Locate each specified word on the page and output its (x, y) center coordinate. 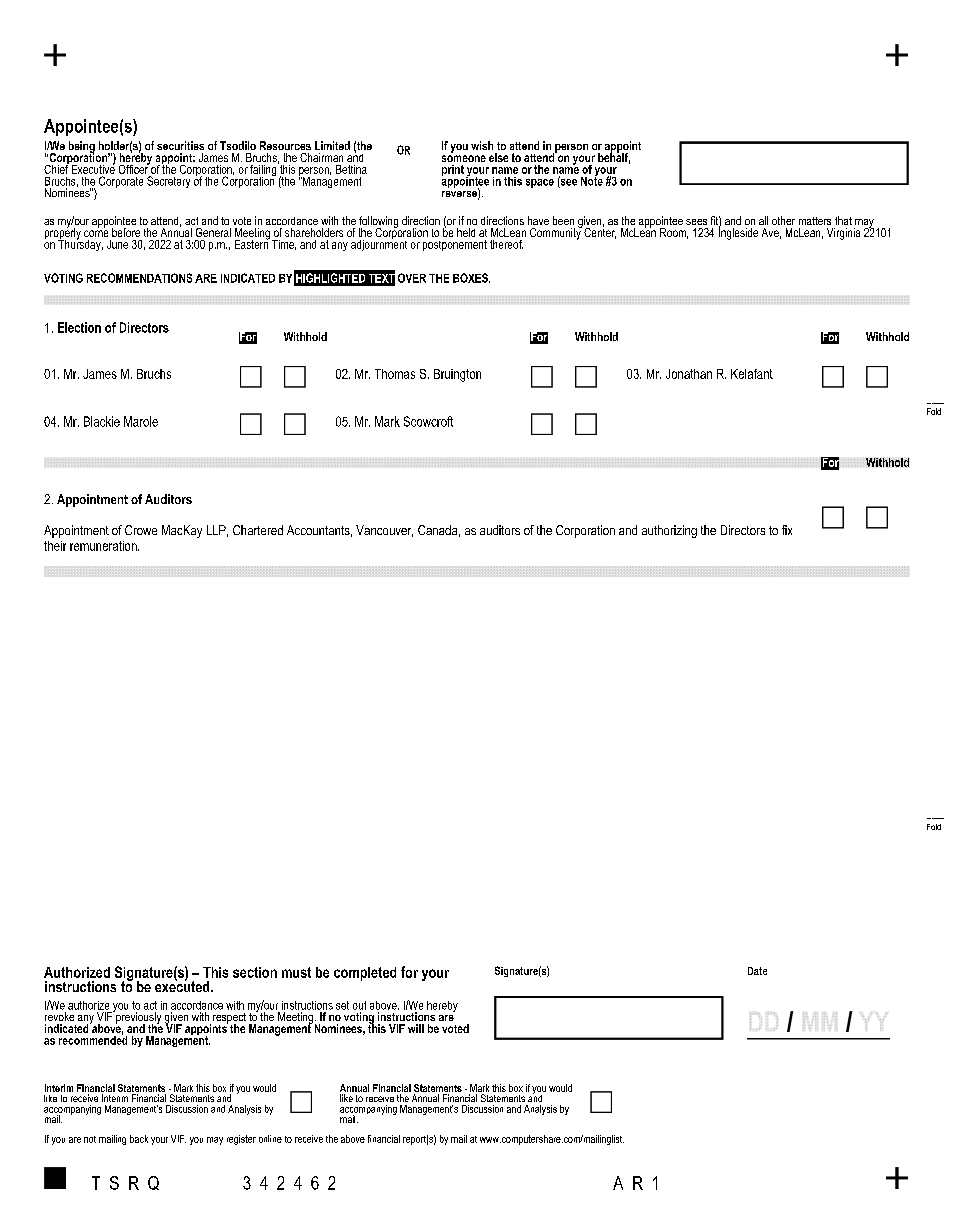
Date (757, 971)
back (139, 1139)
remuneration (104, 546)
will (416, 1028)
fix (787, 530)
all (763, 220)
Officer (134, 168)
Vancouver (384, 531)
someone (464, 158)
